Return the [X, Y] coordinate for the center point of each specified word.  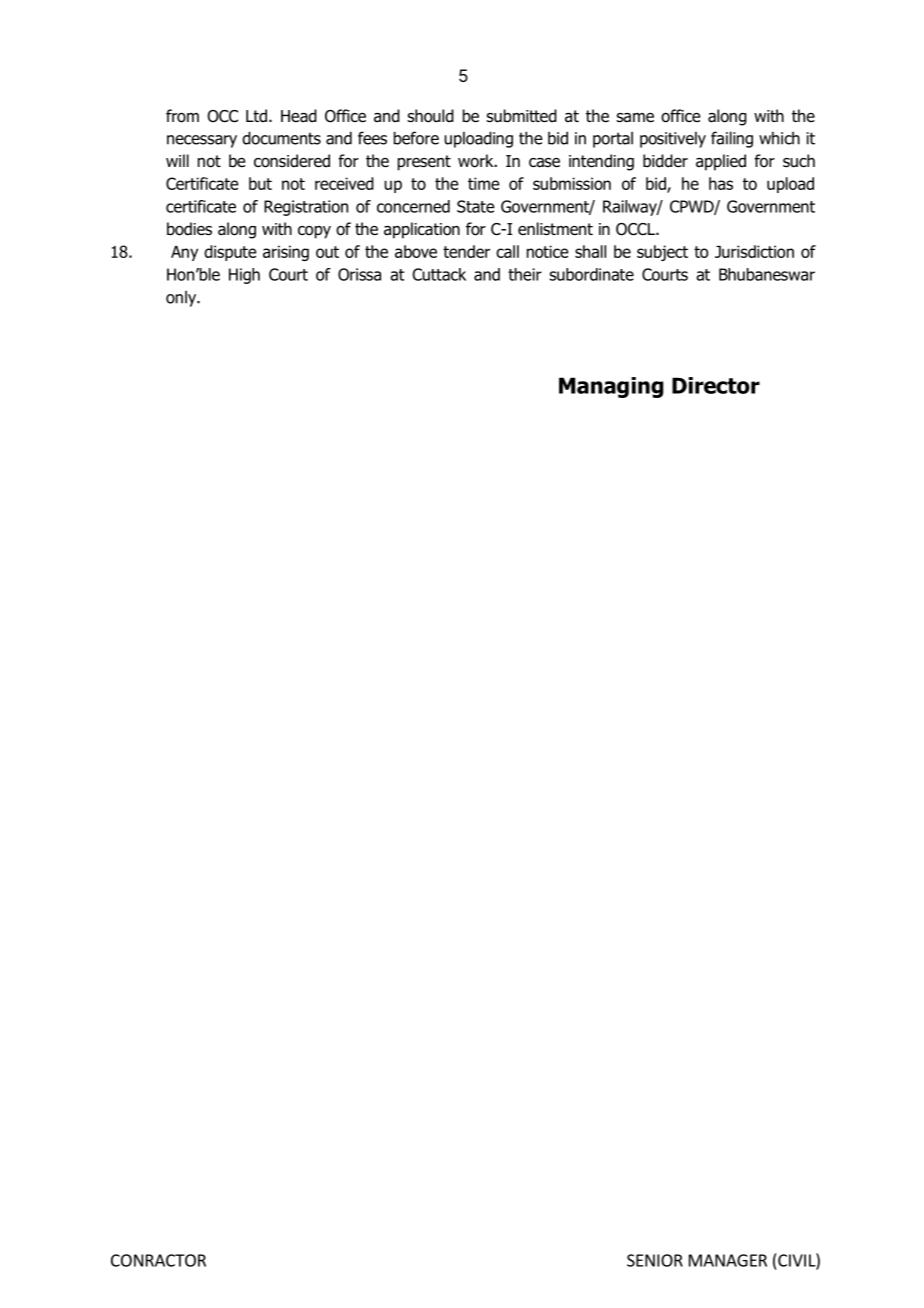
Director [716, 385]
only [182, 298]
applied [721, 162]
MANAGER [728, 1260]
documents [281, 138]
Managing [611, 387]
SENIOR [655, 1260]
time [483, 183]
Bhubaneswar [767, 274]
